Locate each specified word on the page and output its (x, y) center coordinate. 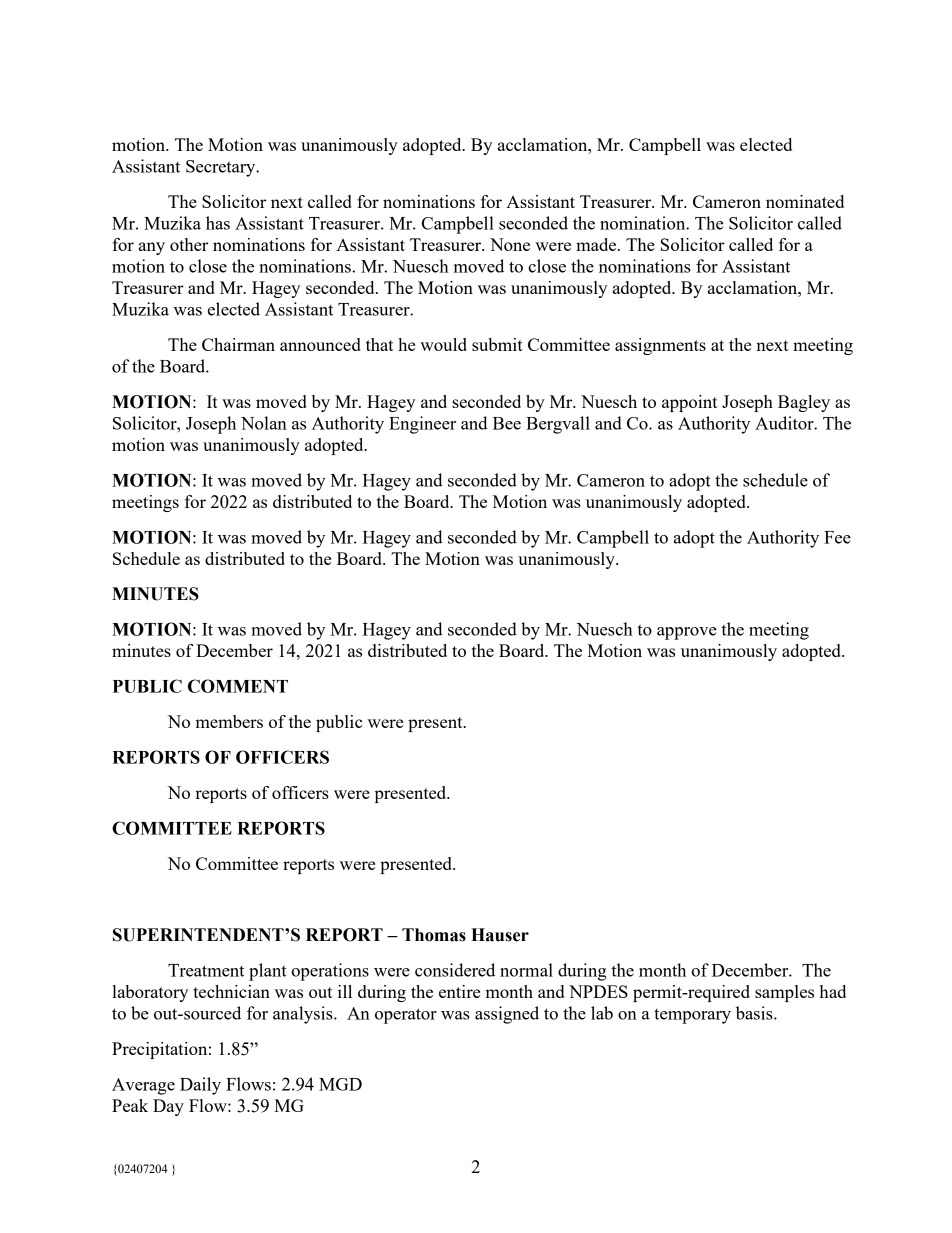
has (218, 223)
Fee (837, 537)
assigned (507, 1015)
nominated (805, 201)
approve (687, 633)
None (510, 244)
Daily (200, 1086)
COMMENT (238, 686)
